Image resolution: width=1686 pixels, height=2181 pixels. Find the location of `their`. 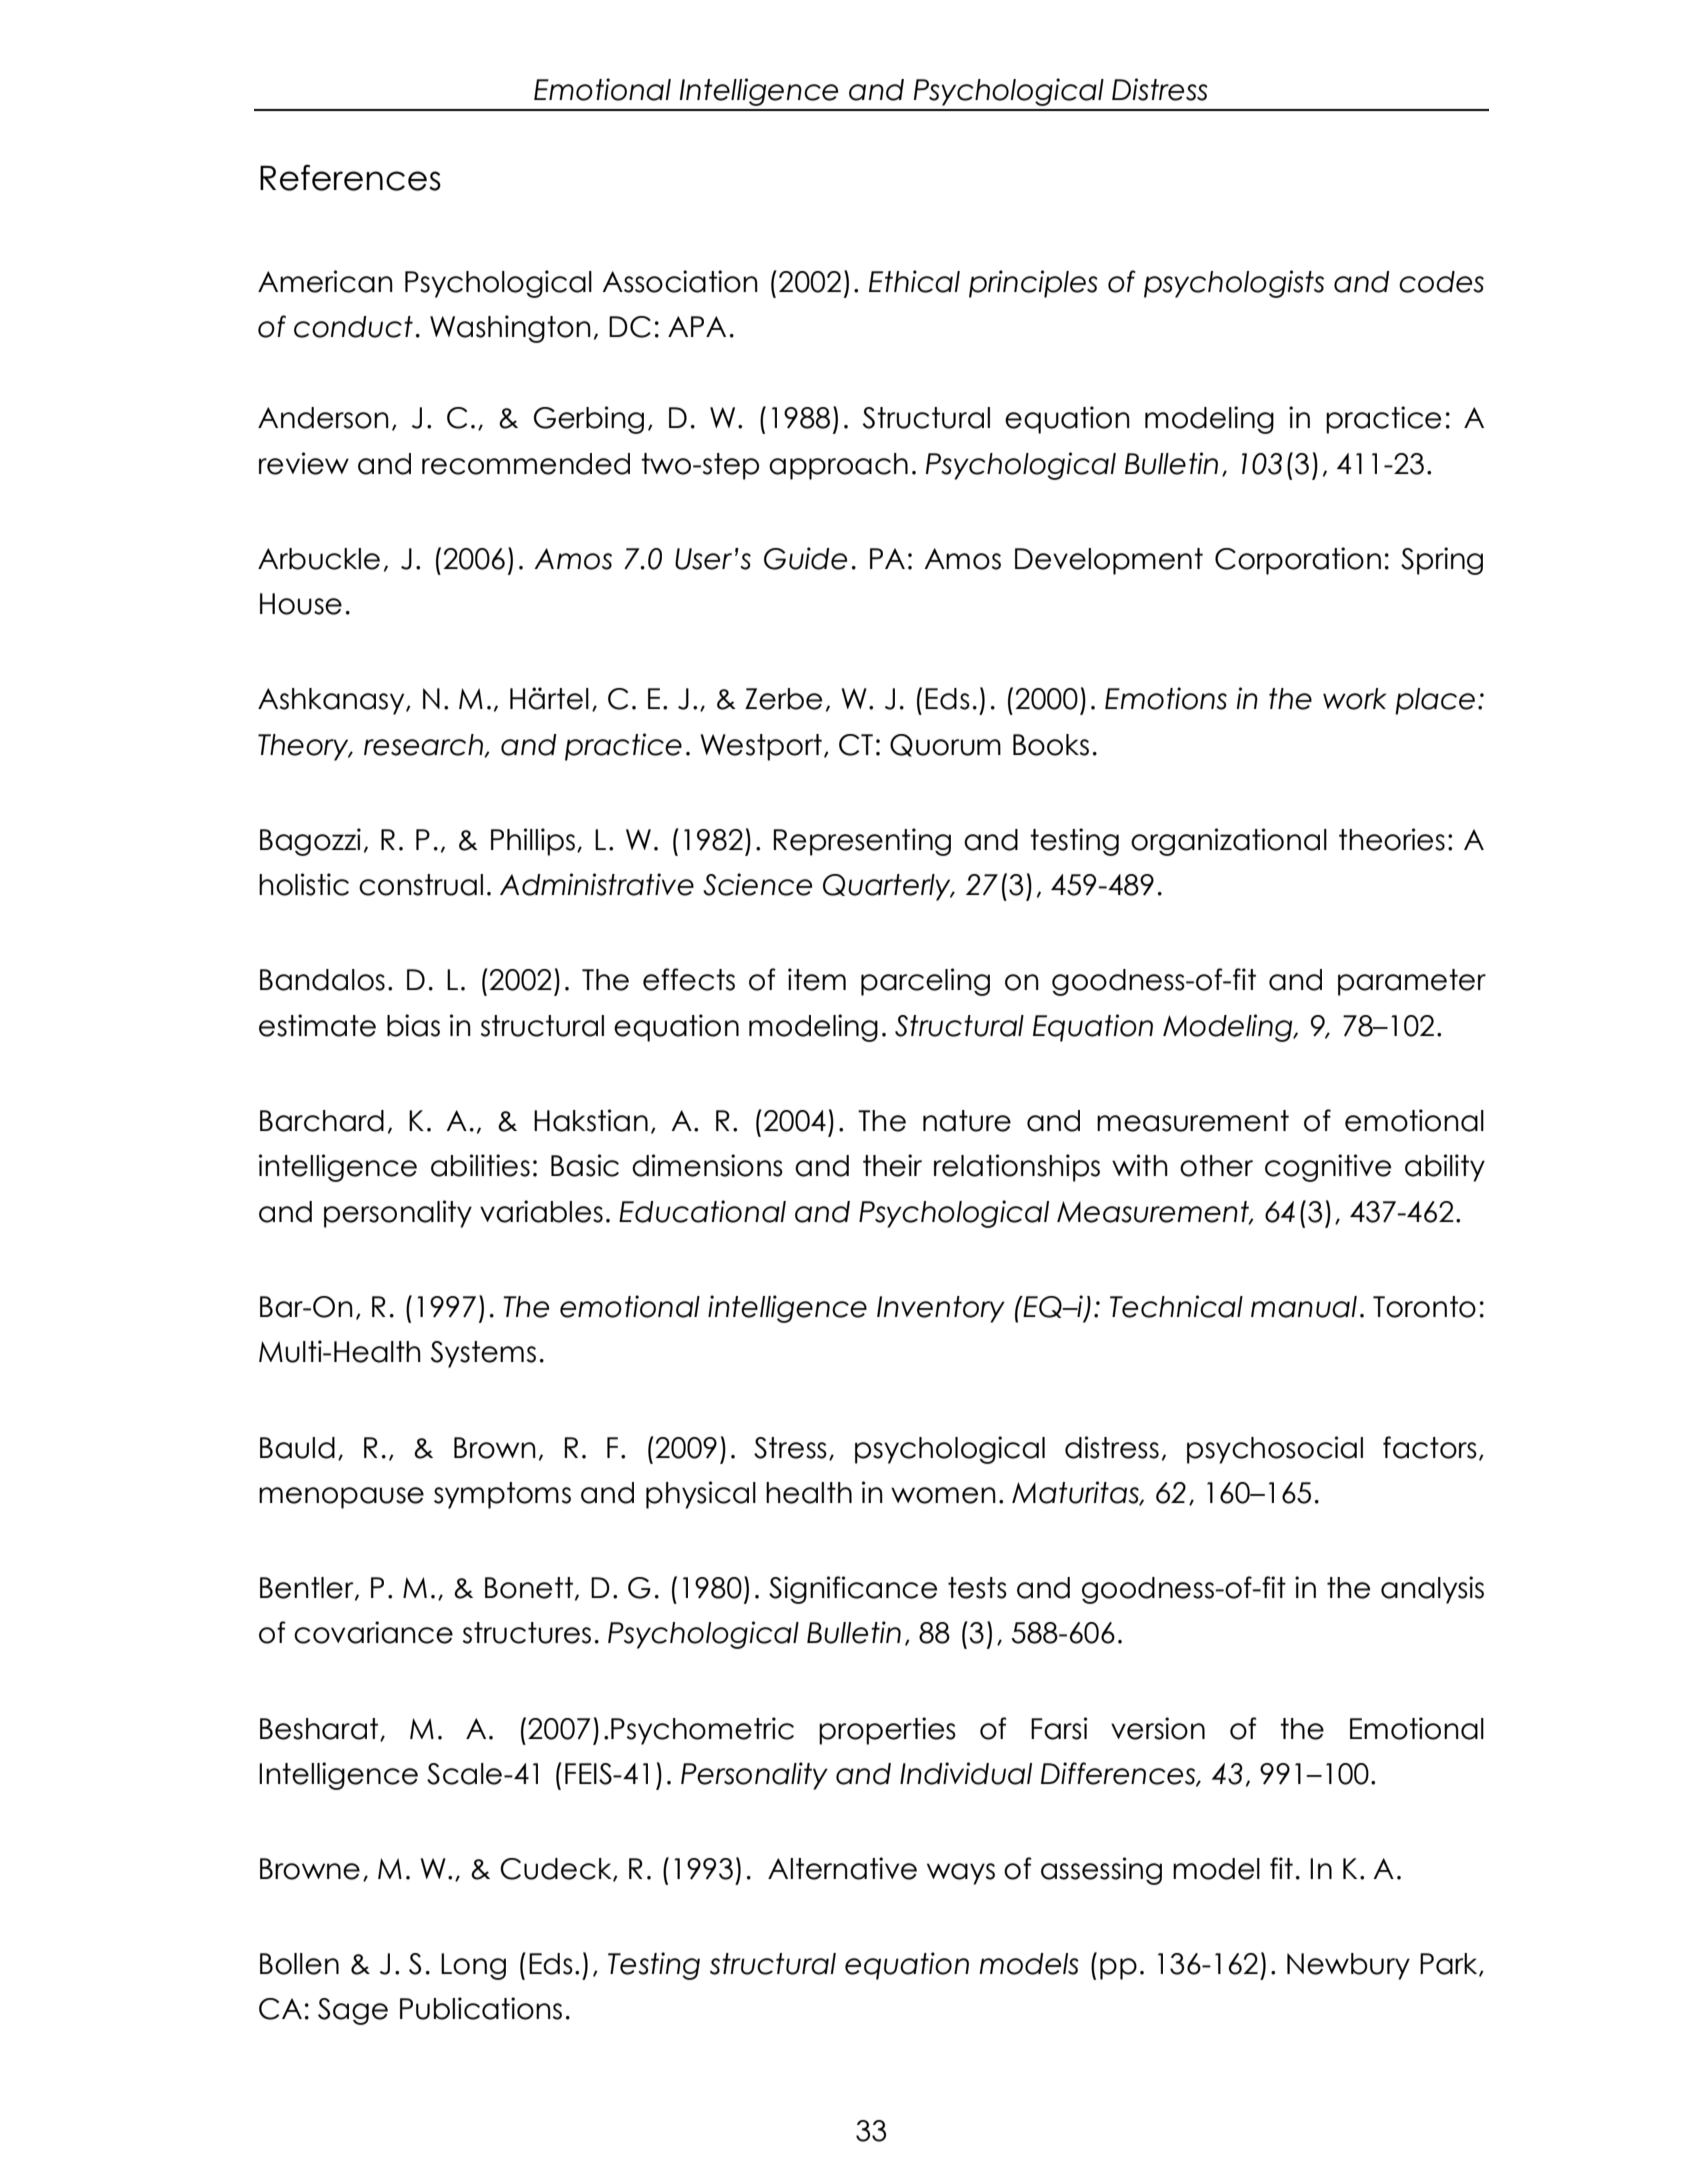

their is located at coordinates (892, 1165).
